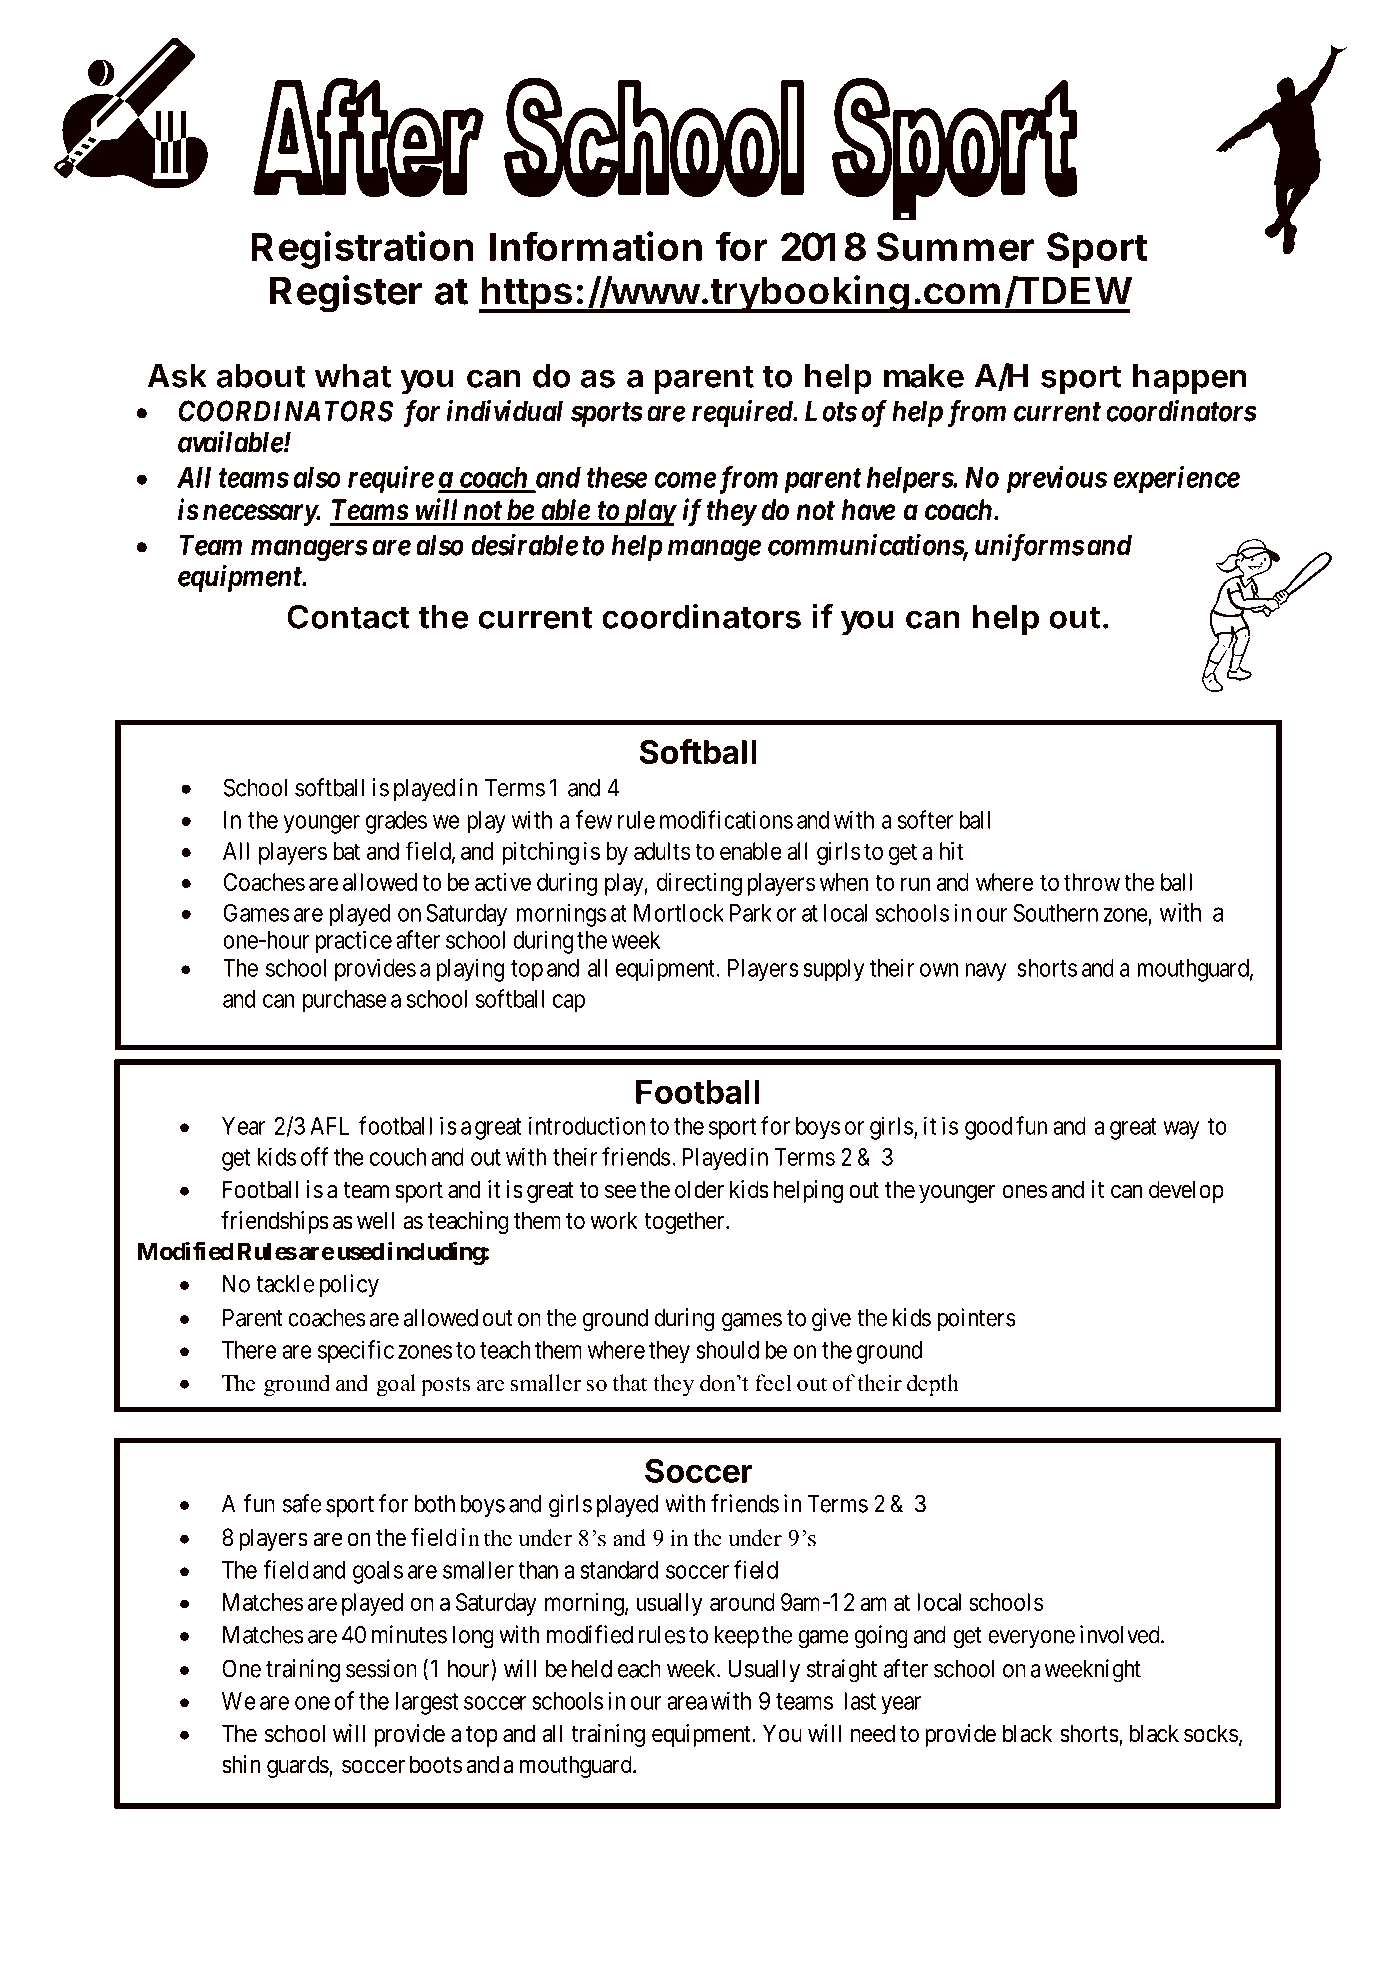  Describe the element at coordinates (298, 1766) in the screenshot. I see `guards` at that location.
